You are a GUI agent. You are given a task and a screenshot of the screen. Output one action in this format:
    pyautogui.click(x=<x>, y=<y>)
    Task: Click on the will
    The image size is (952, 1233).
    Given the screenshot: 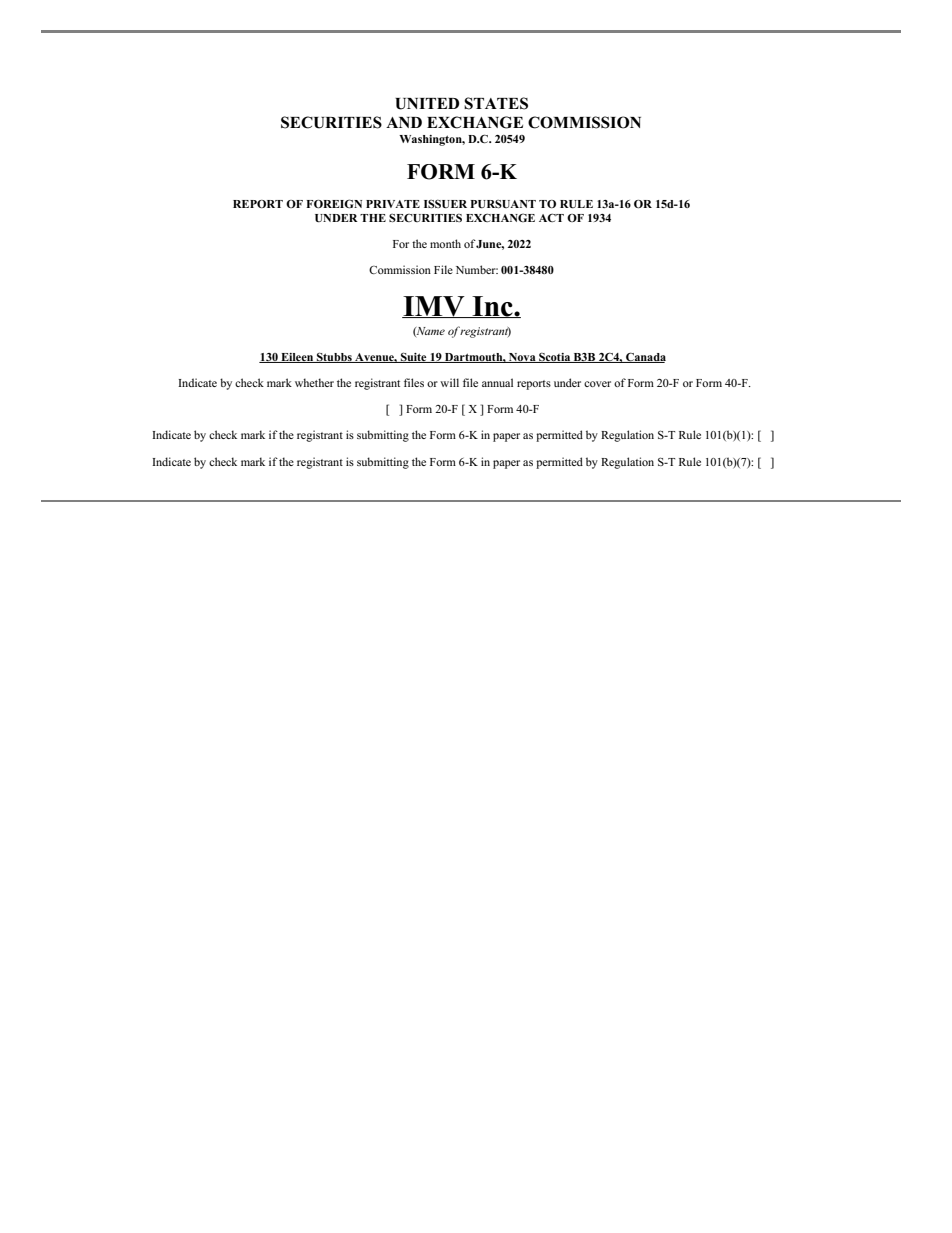 What is the action you would take?
    pyautogui.click(x=449, y=382)
